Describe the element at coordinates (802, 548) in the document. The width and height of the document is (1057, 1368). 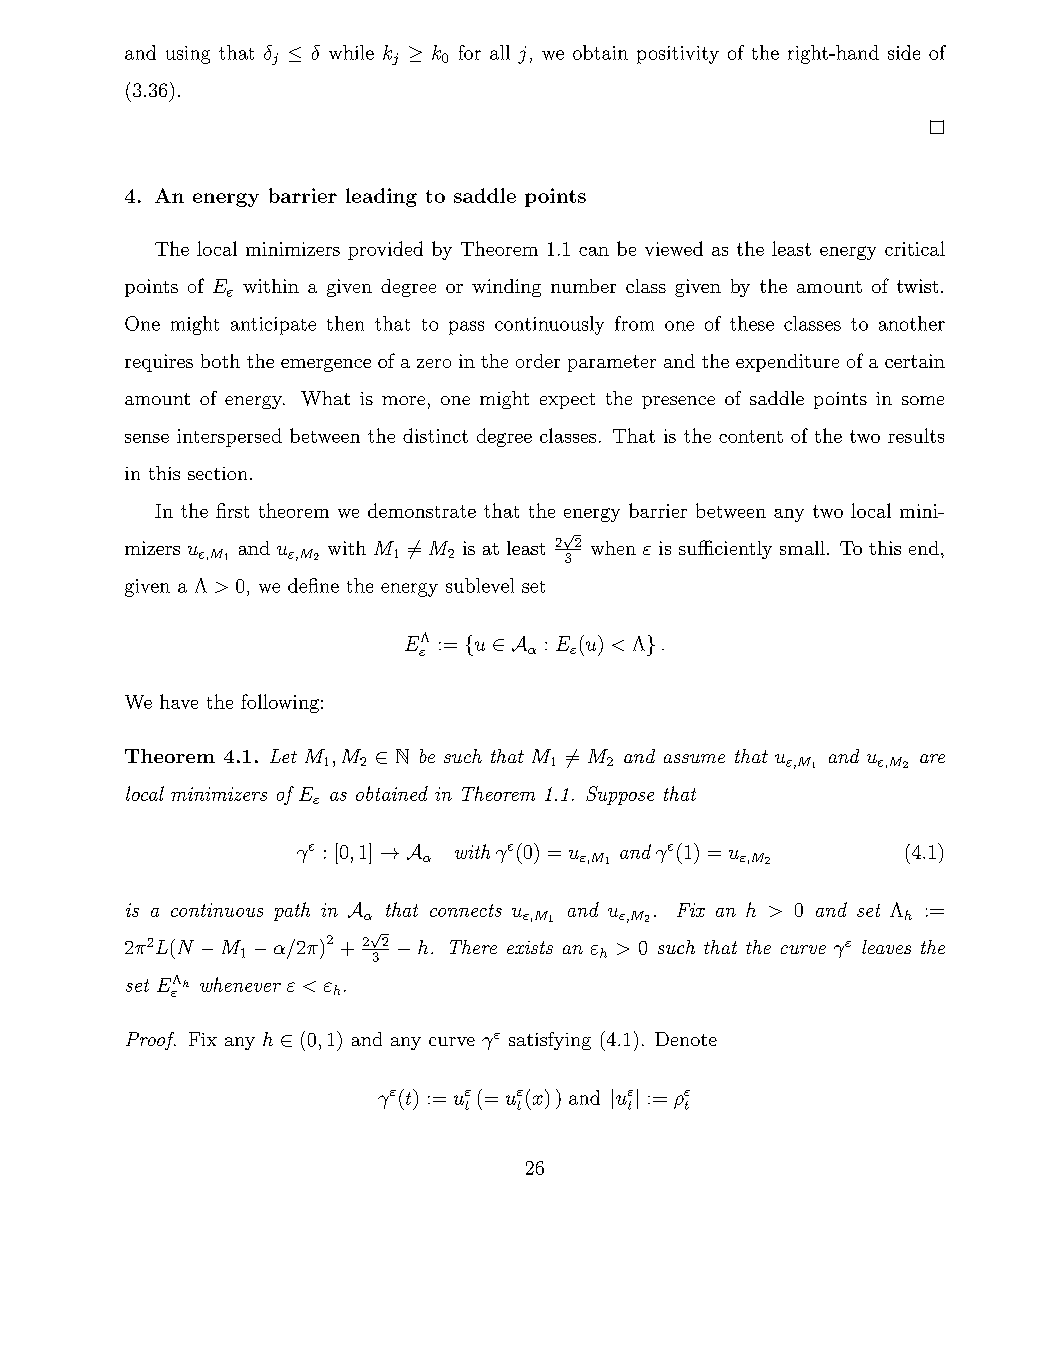
I see `small` at that location.
